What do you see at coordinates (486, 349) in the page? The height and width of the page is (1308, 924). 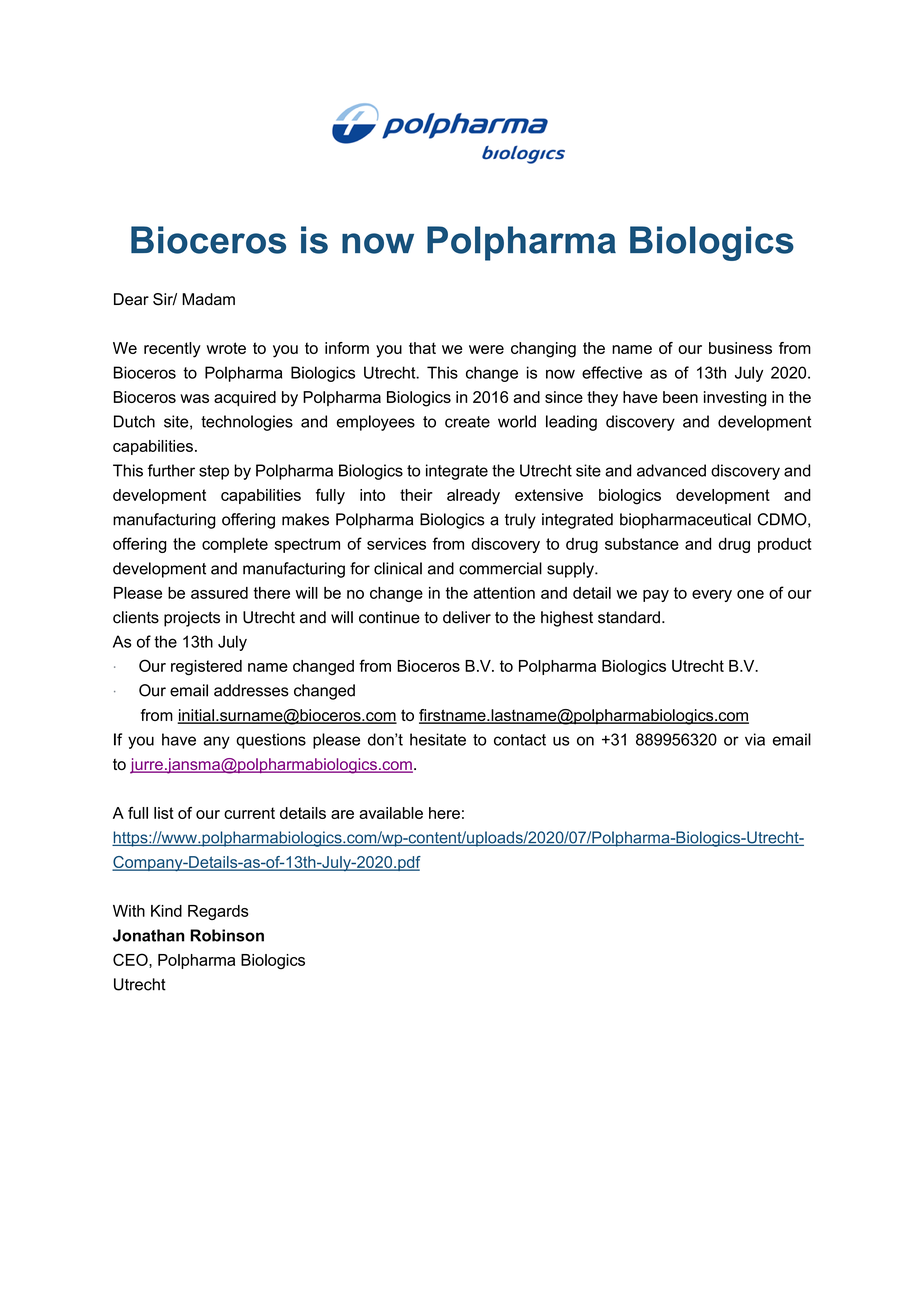 I see `were` at bounding box center [486, 349].
